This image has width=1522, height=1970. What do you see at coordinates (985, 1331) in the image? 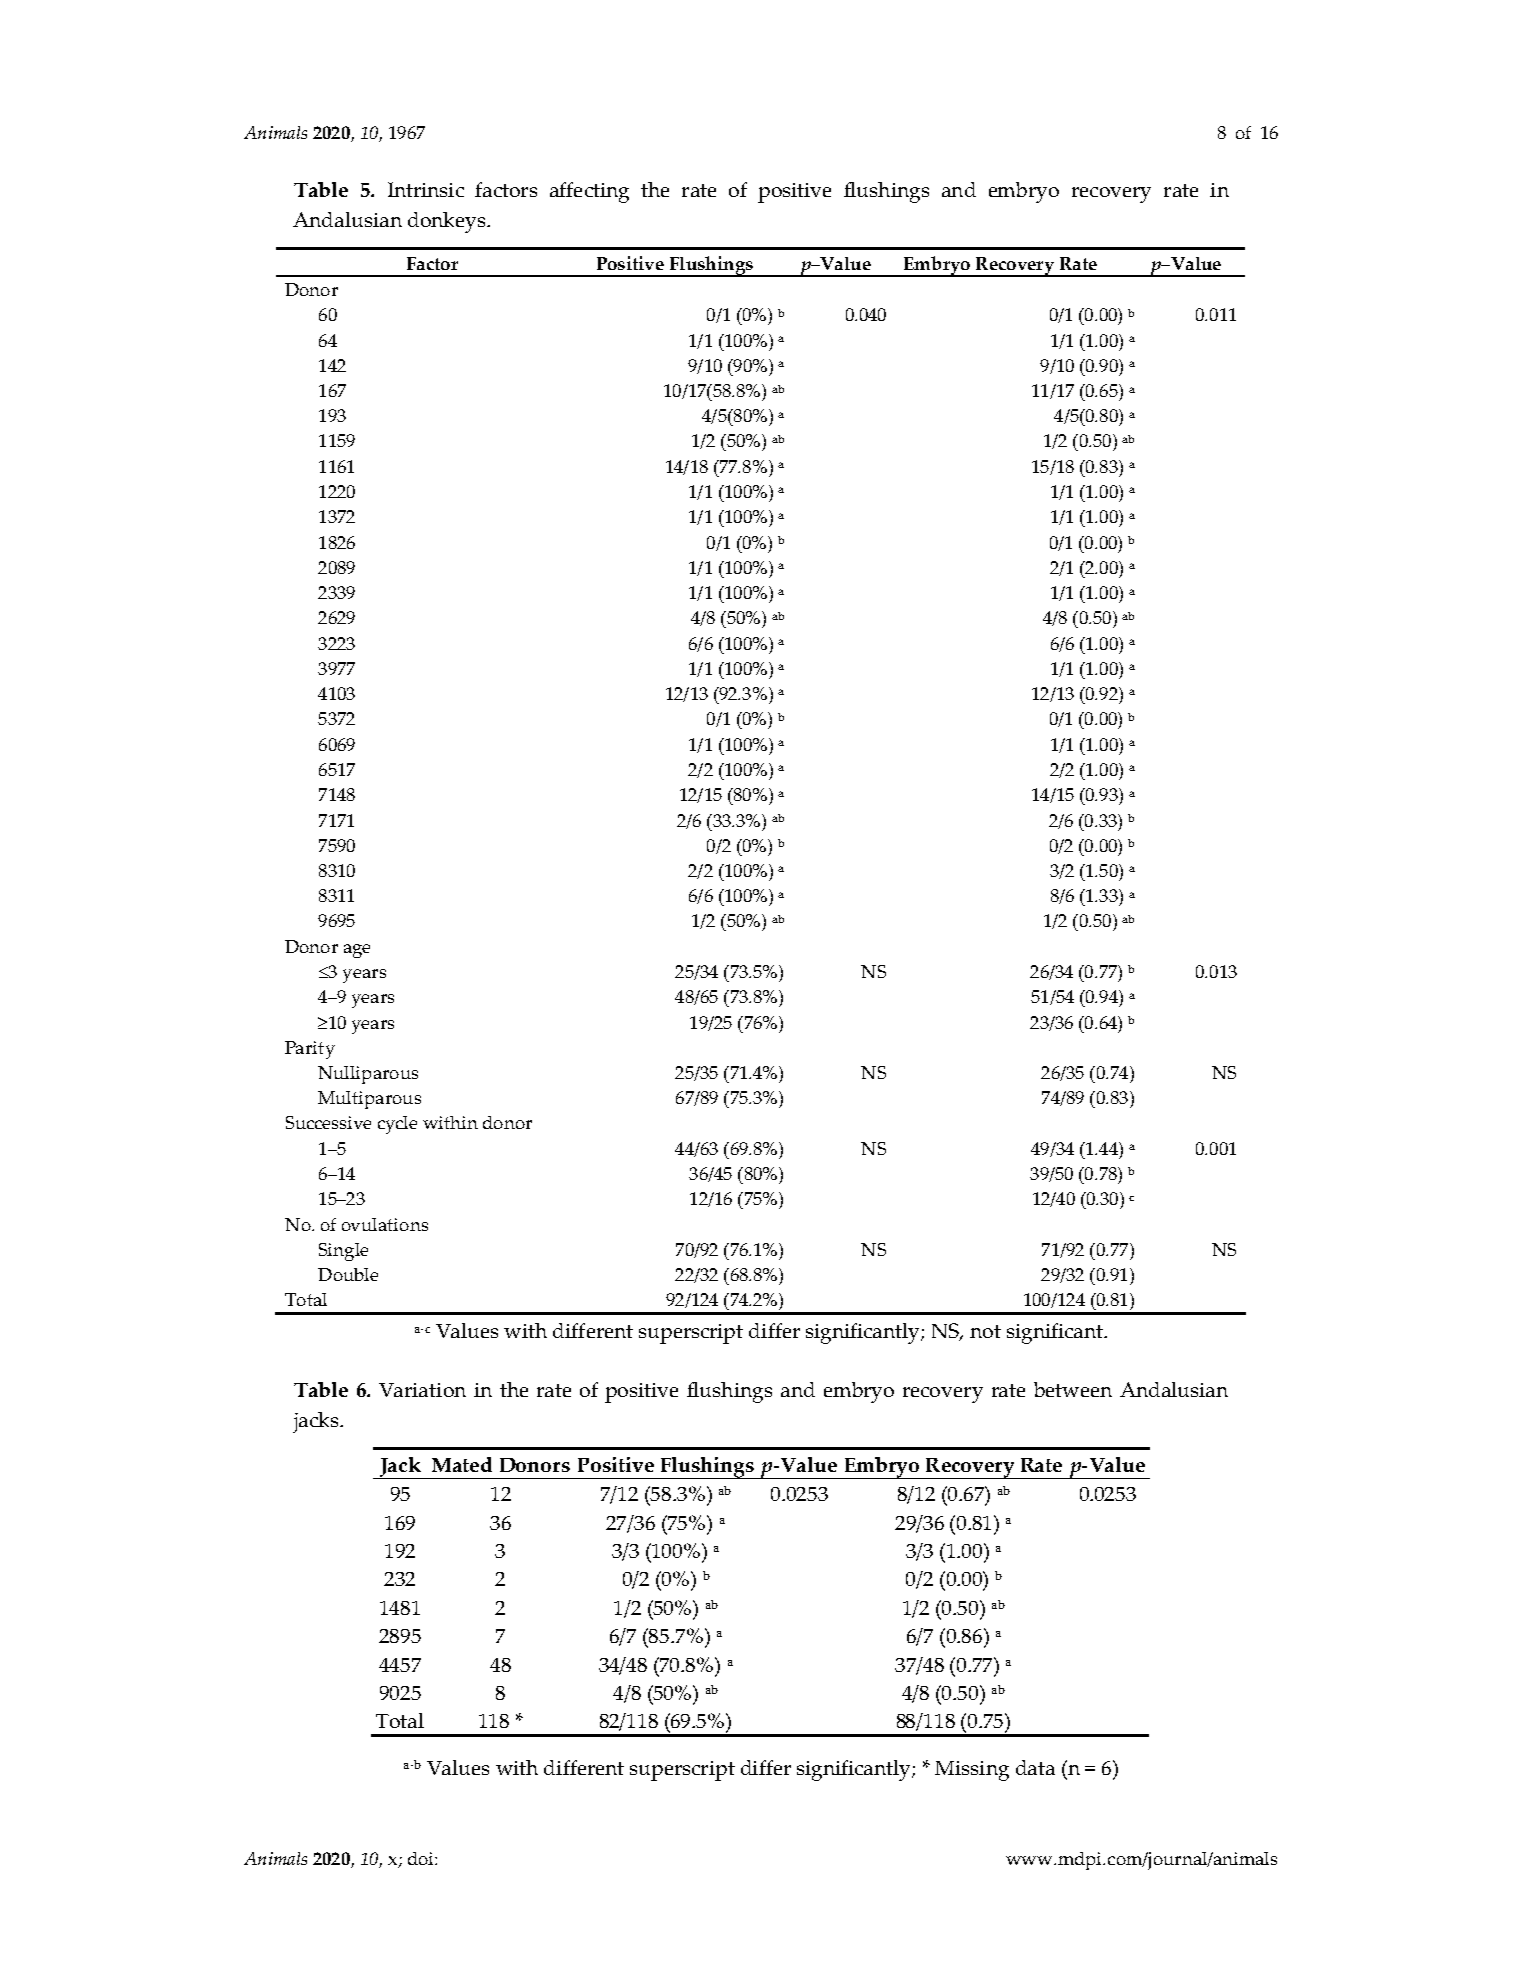
I see `not` at bounding box center [985, 1331].
